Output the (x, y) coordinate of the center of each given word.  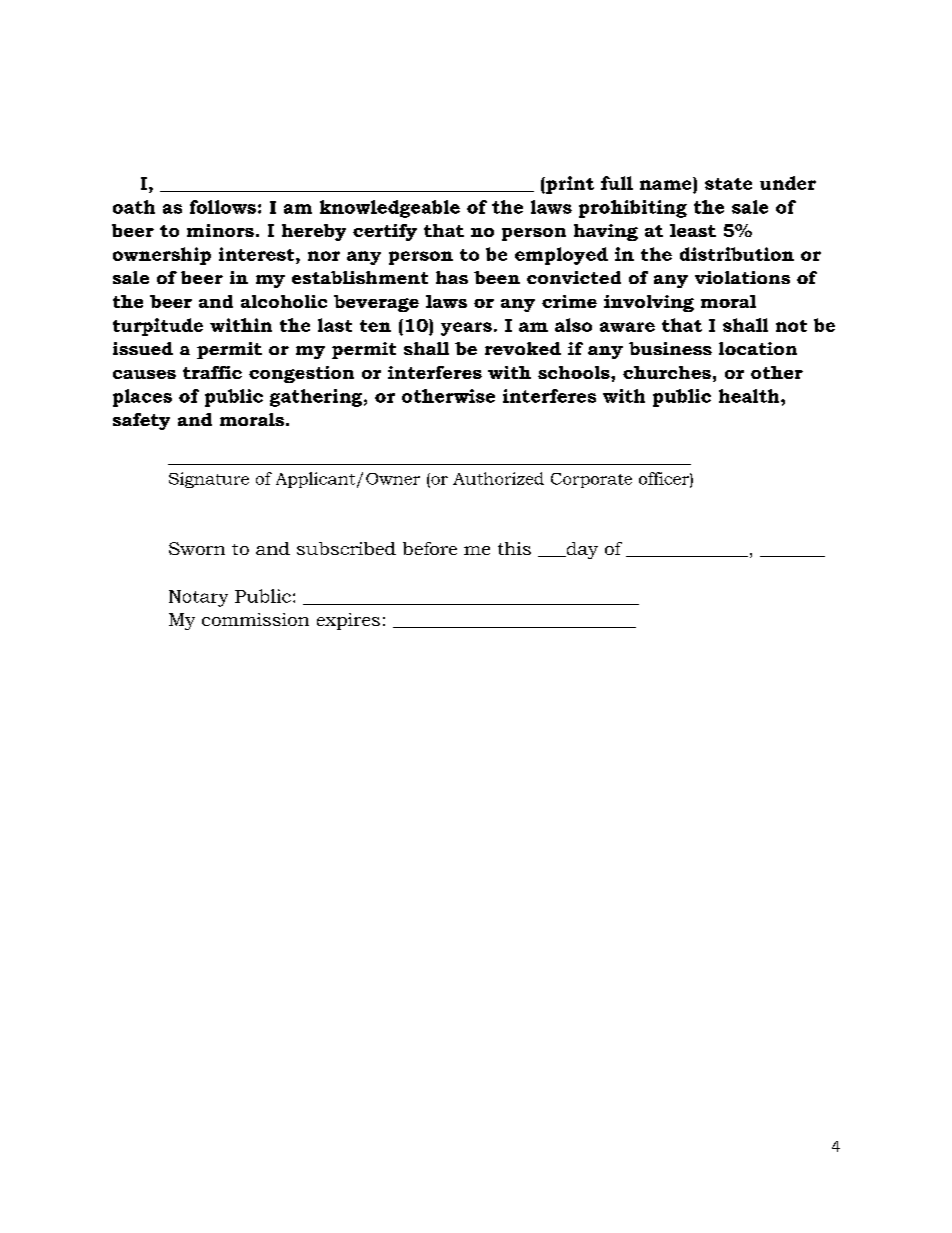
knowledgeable (390, 209)
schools (575, 372)
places (142, 398)
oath (134, 207)
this (514, 548)
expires (348, 621)
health (750, 396)
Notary (198, 598)
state (728, 184)
